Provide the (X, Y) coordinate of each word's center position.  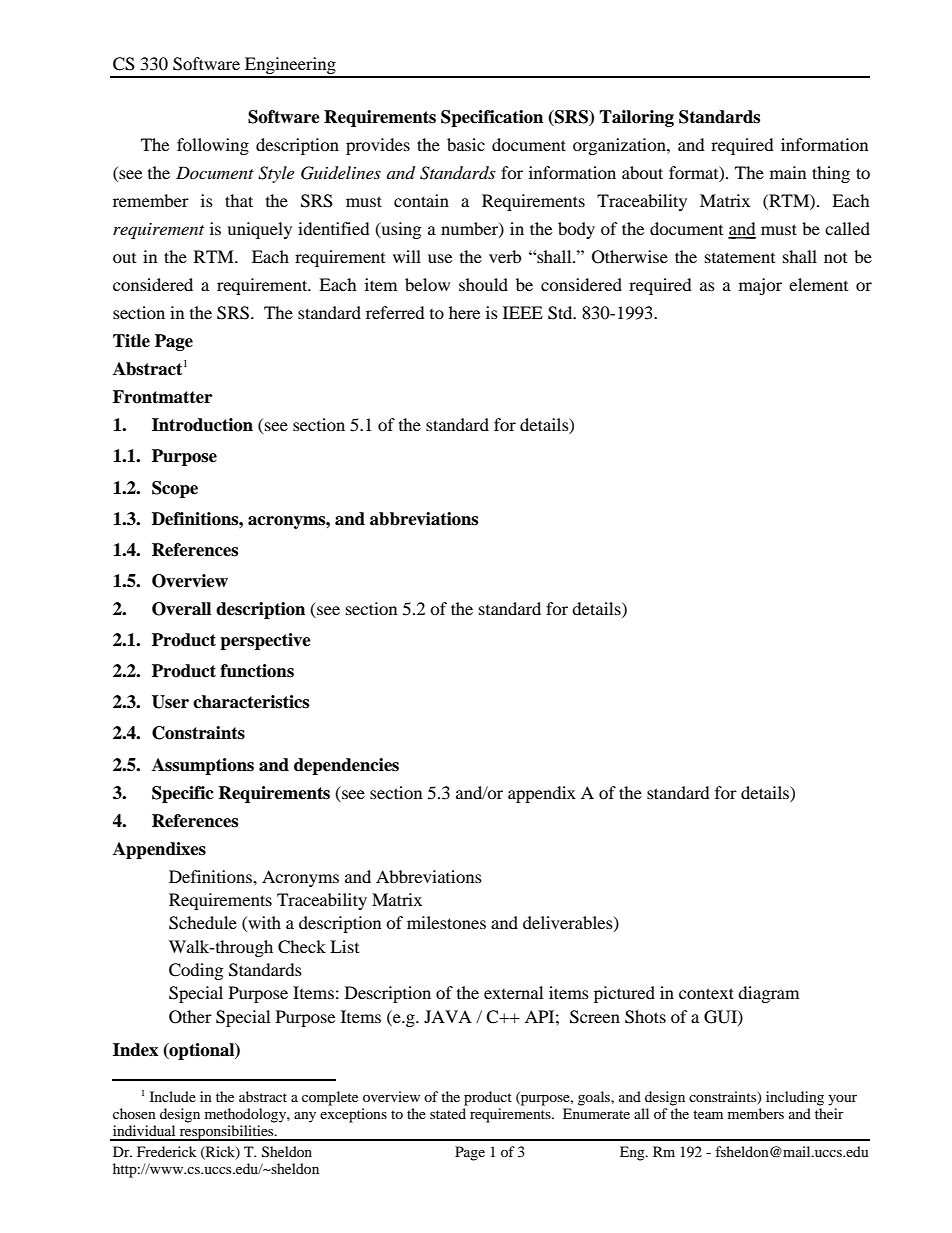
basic (466, 144)
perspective (265, 641)
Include (173, 1096)
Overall (181, 609)
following (213, 146)
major (760, 286)
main (788, 172)
